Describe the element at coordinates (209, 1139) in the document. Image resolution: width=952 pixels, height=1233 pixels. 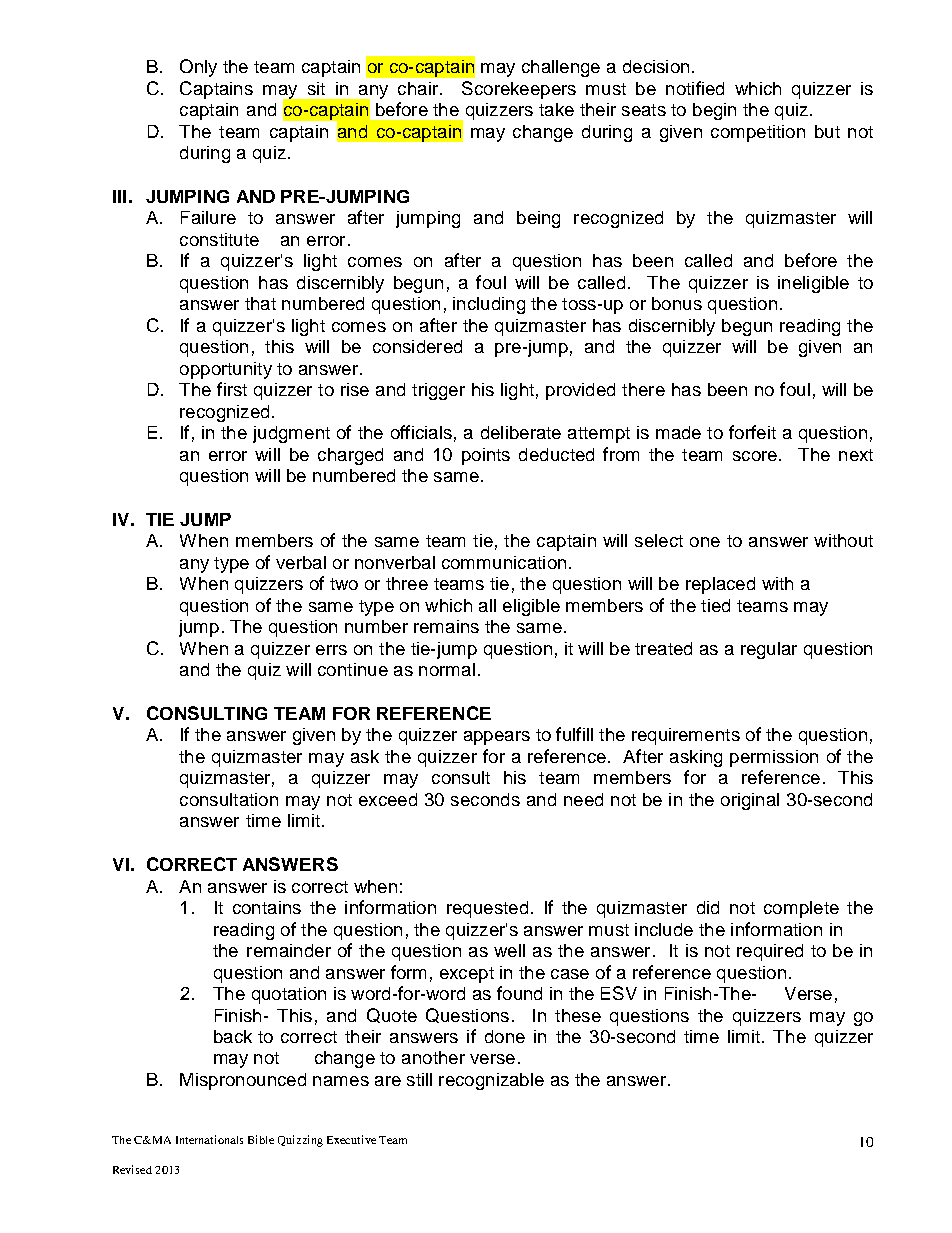
I see `Internationals` at that location.
